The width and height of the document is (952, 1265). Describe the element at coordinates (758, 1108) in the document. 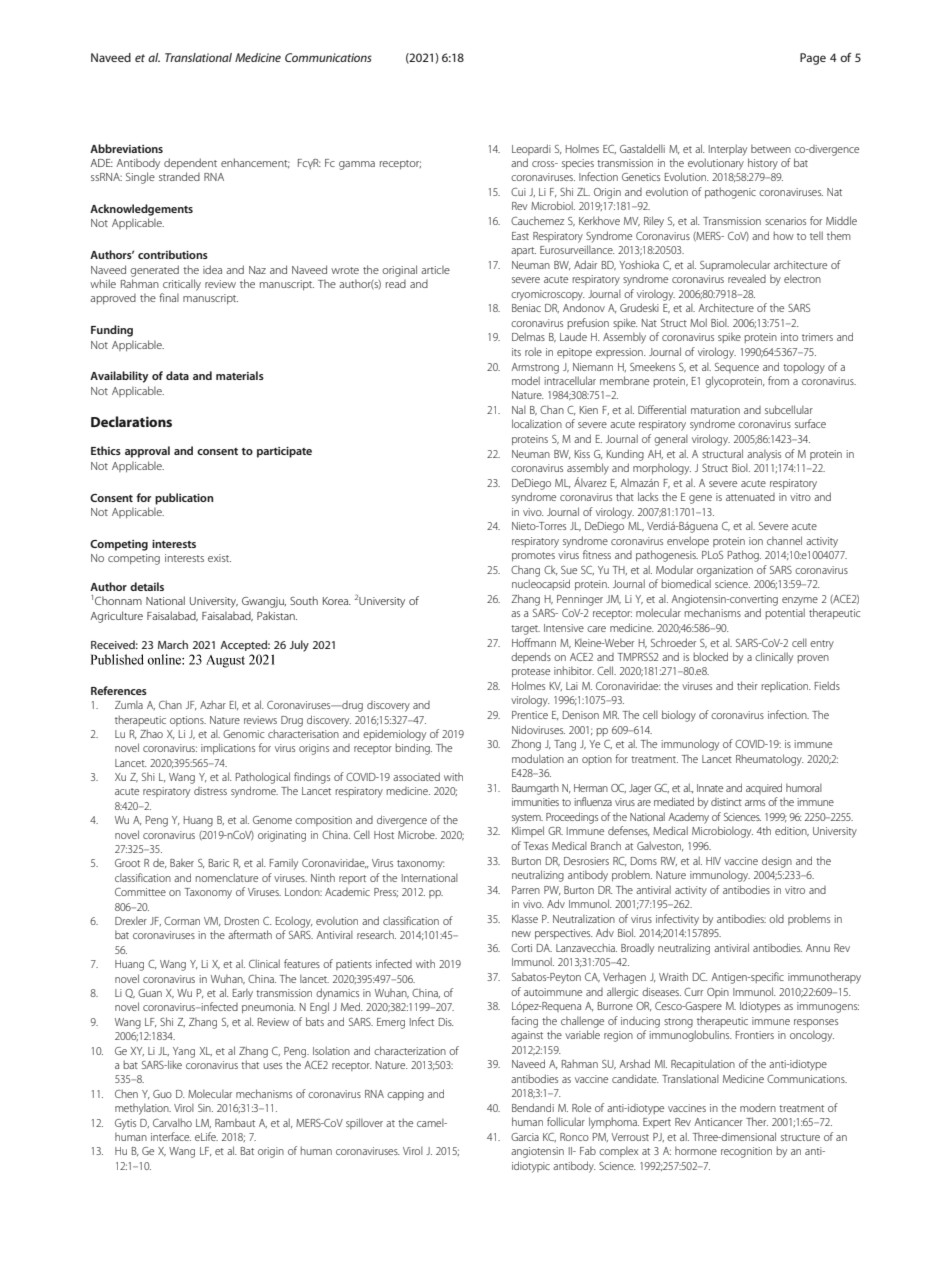

I see `modern` at that location.
